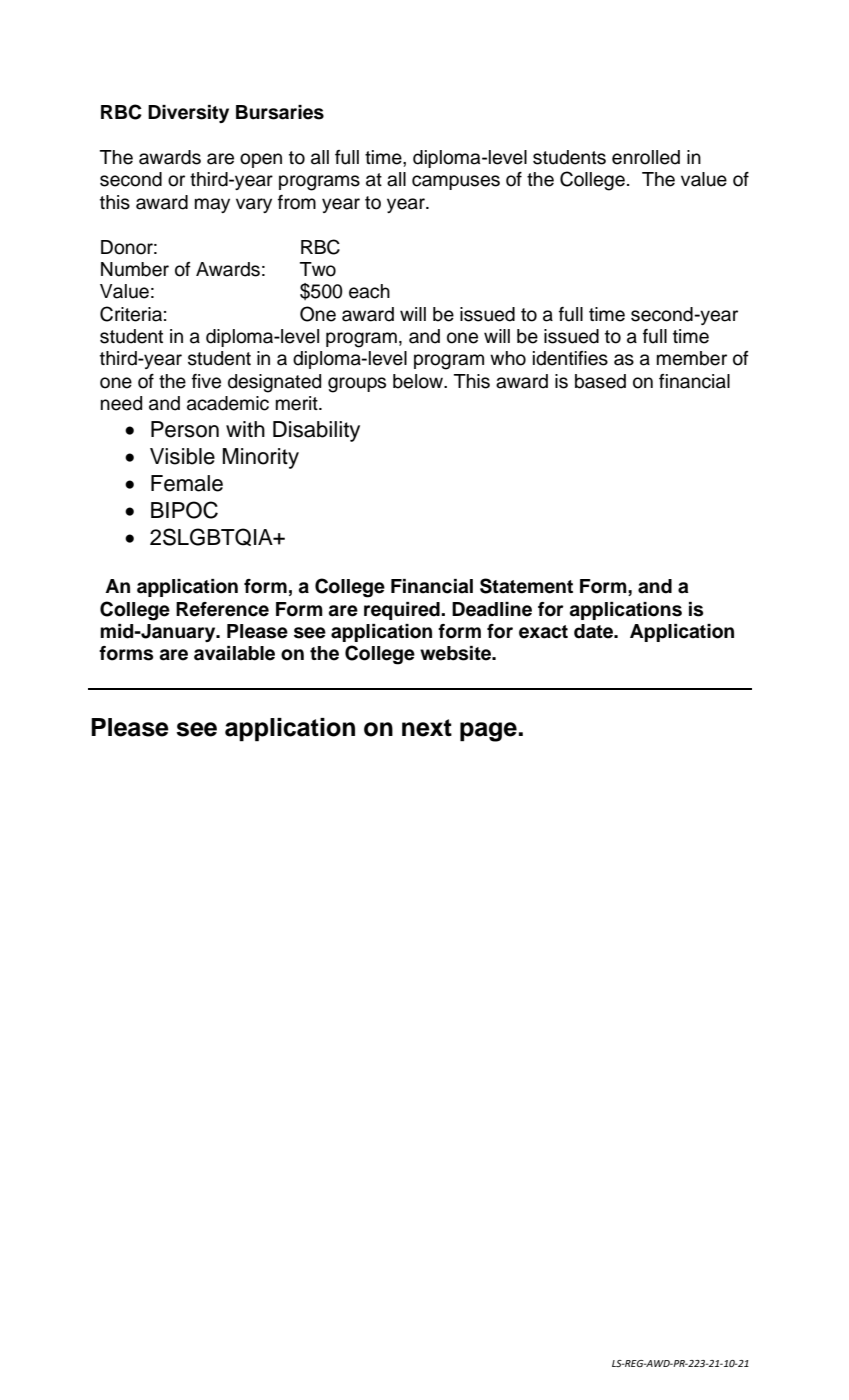 This screenshot has height=1400, width=849. I want to click on available, so click(234, 653).
